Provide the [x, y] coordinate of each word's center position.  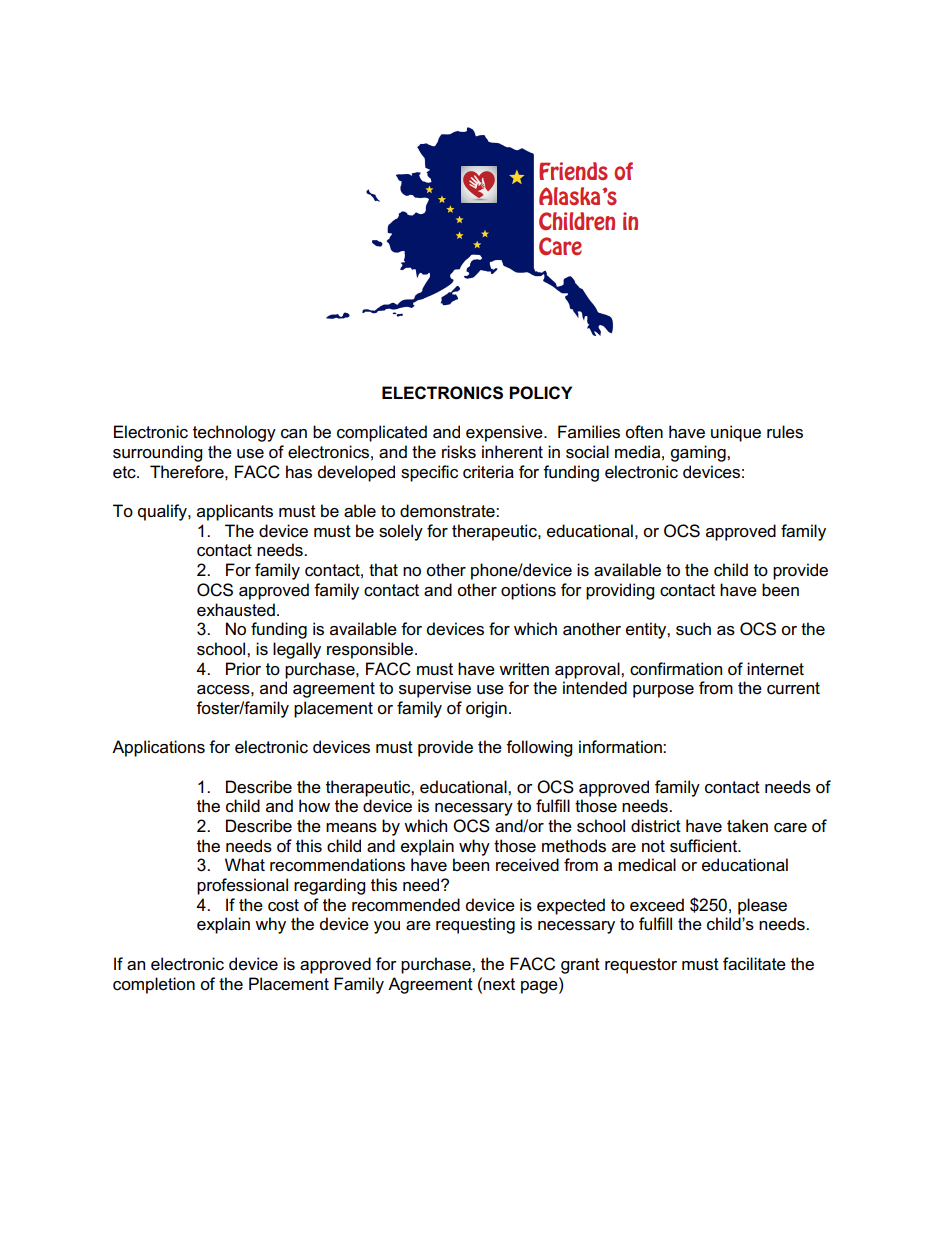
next [499, 984]
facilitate [754, 964]
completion [154, 985]
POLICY [540, 393]
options [528, 591]
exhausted [236, 610]
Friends [573, 171]
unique [736, 433]
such [693, 629]
